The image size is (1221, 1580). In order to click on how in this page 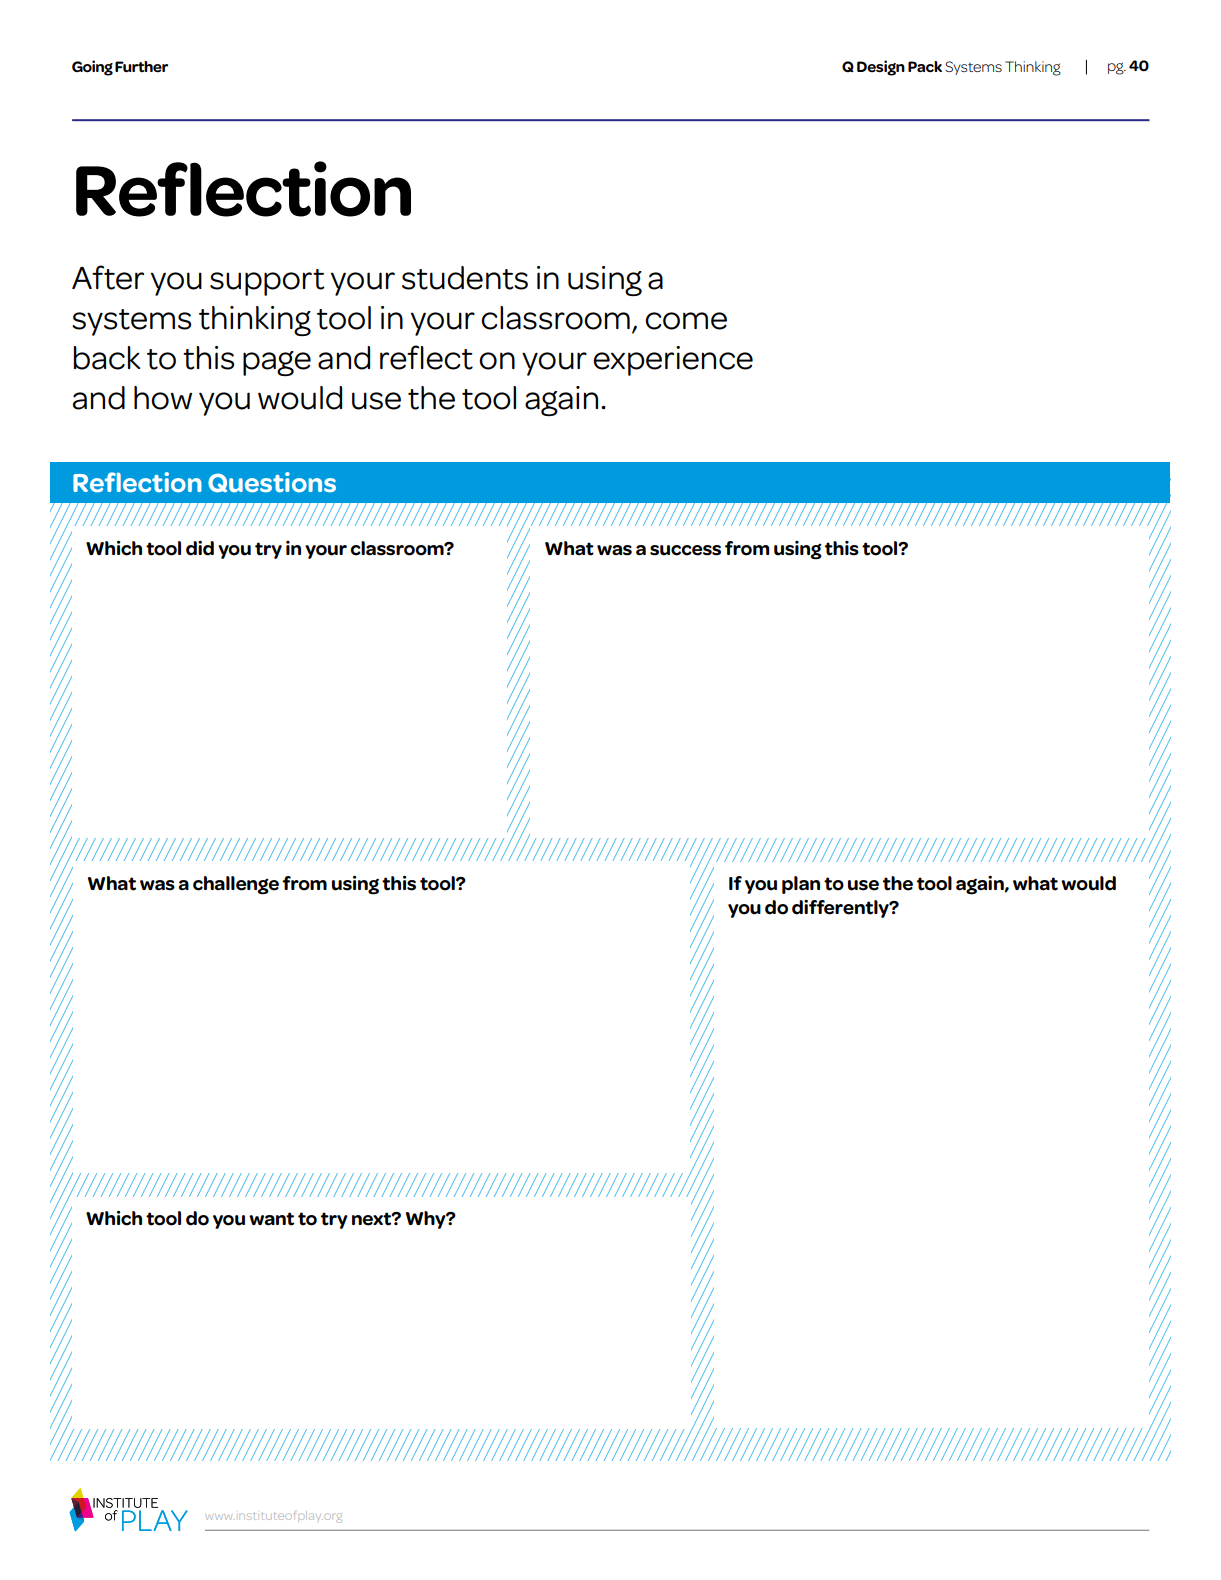, I will do `click(163, 398)`.
